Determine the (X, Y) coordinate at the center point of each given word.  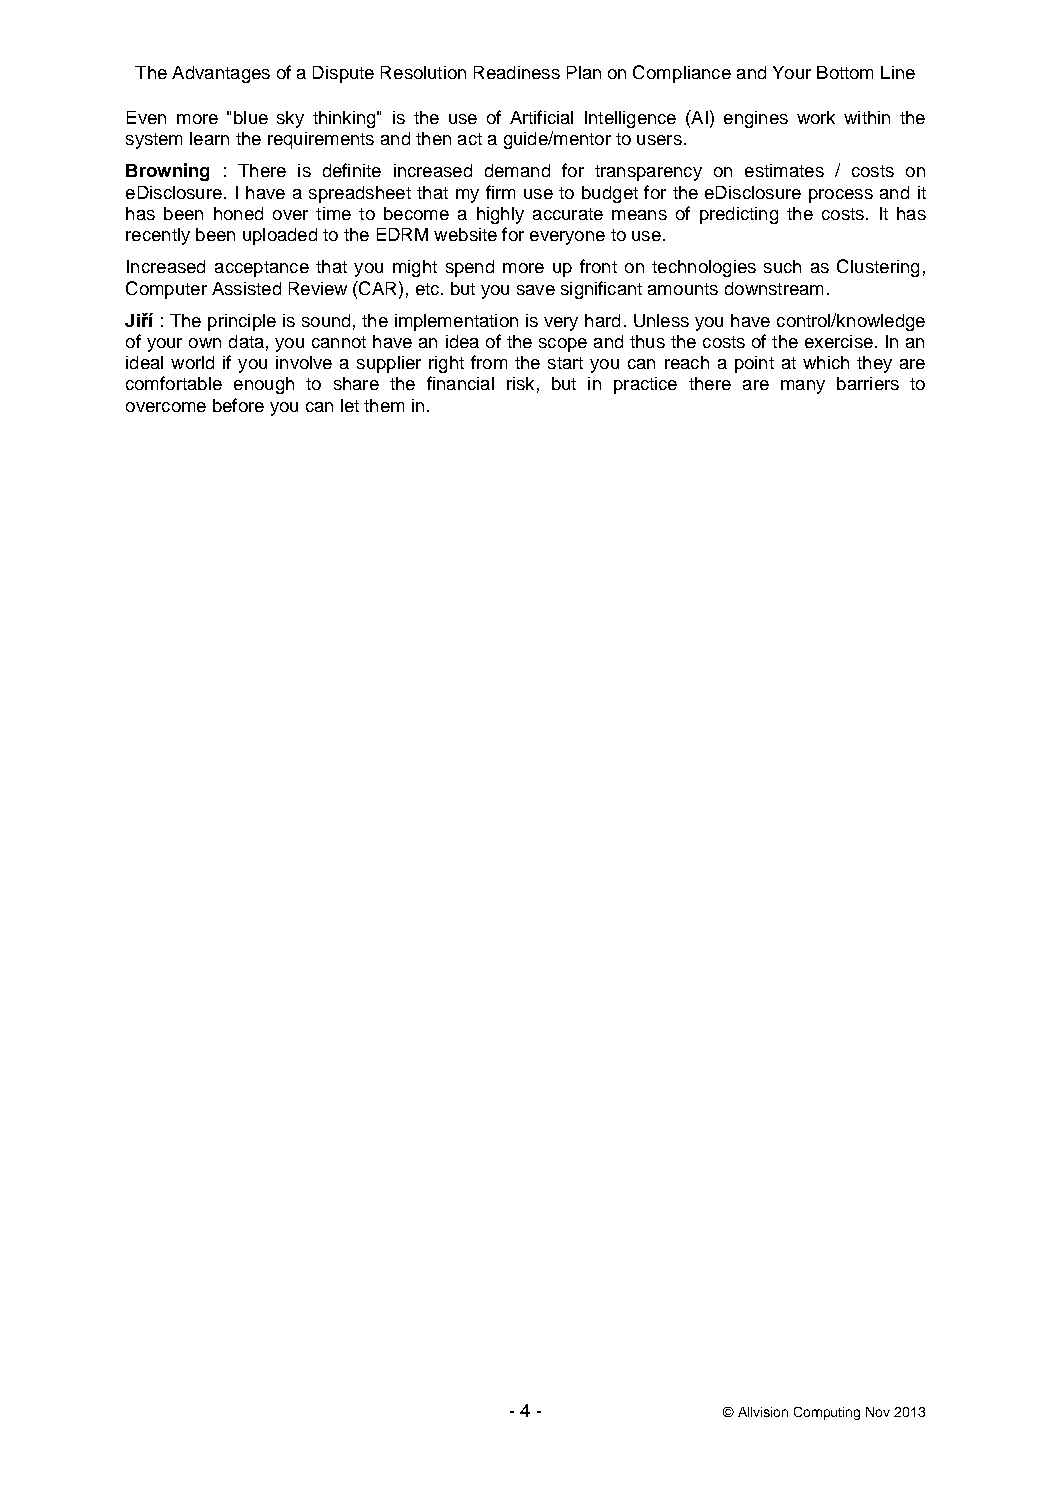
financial (460, 383)
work (816, 117)
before (238, 405)
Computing (827, 1413)
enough (264, 385)
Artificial (541, 117)
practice (645, 385)
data (246, 341)
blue (251, 117)
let (350, 405)
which (826, 362)
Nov (878, 1412)
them (384, 405)
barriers (868, 383)
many (803, 387)
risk (520, 383)
